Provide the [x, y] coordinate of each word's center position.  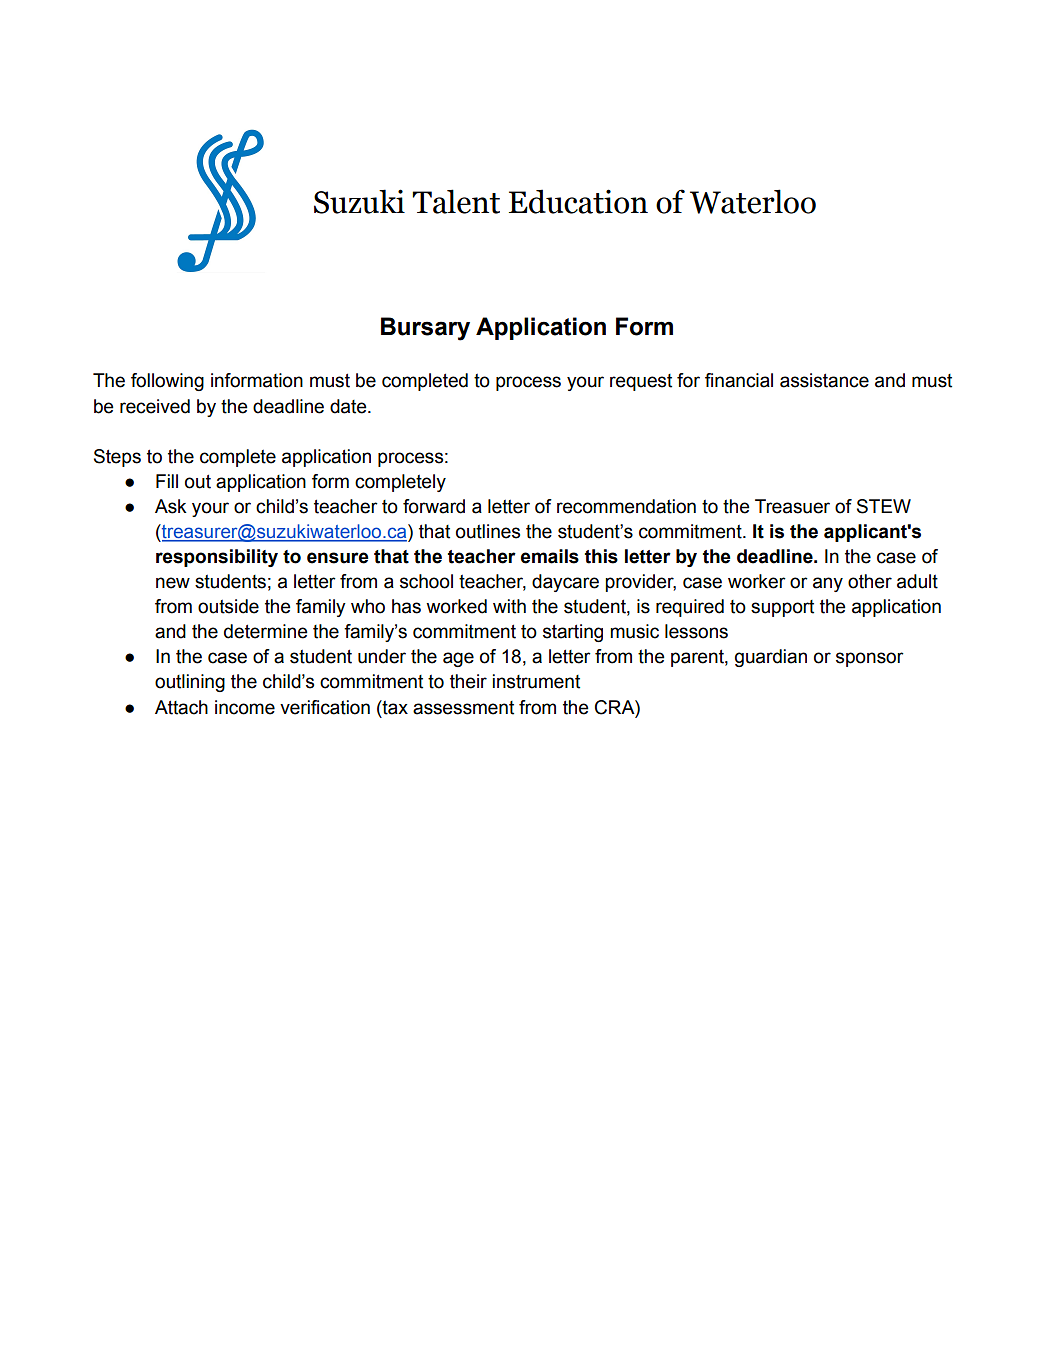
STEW [884, 506]
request [641, 382]
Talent [456, 201]
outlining [190, 683]
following [167, 382]
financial [739, 380]
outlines [488, 531]
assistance [824, 380]
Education [578, 201]
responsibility [217, 558]
